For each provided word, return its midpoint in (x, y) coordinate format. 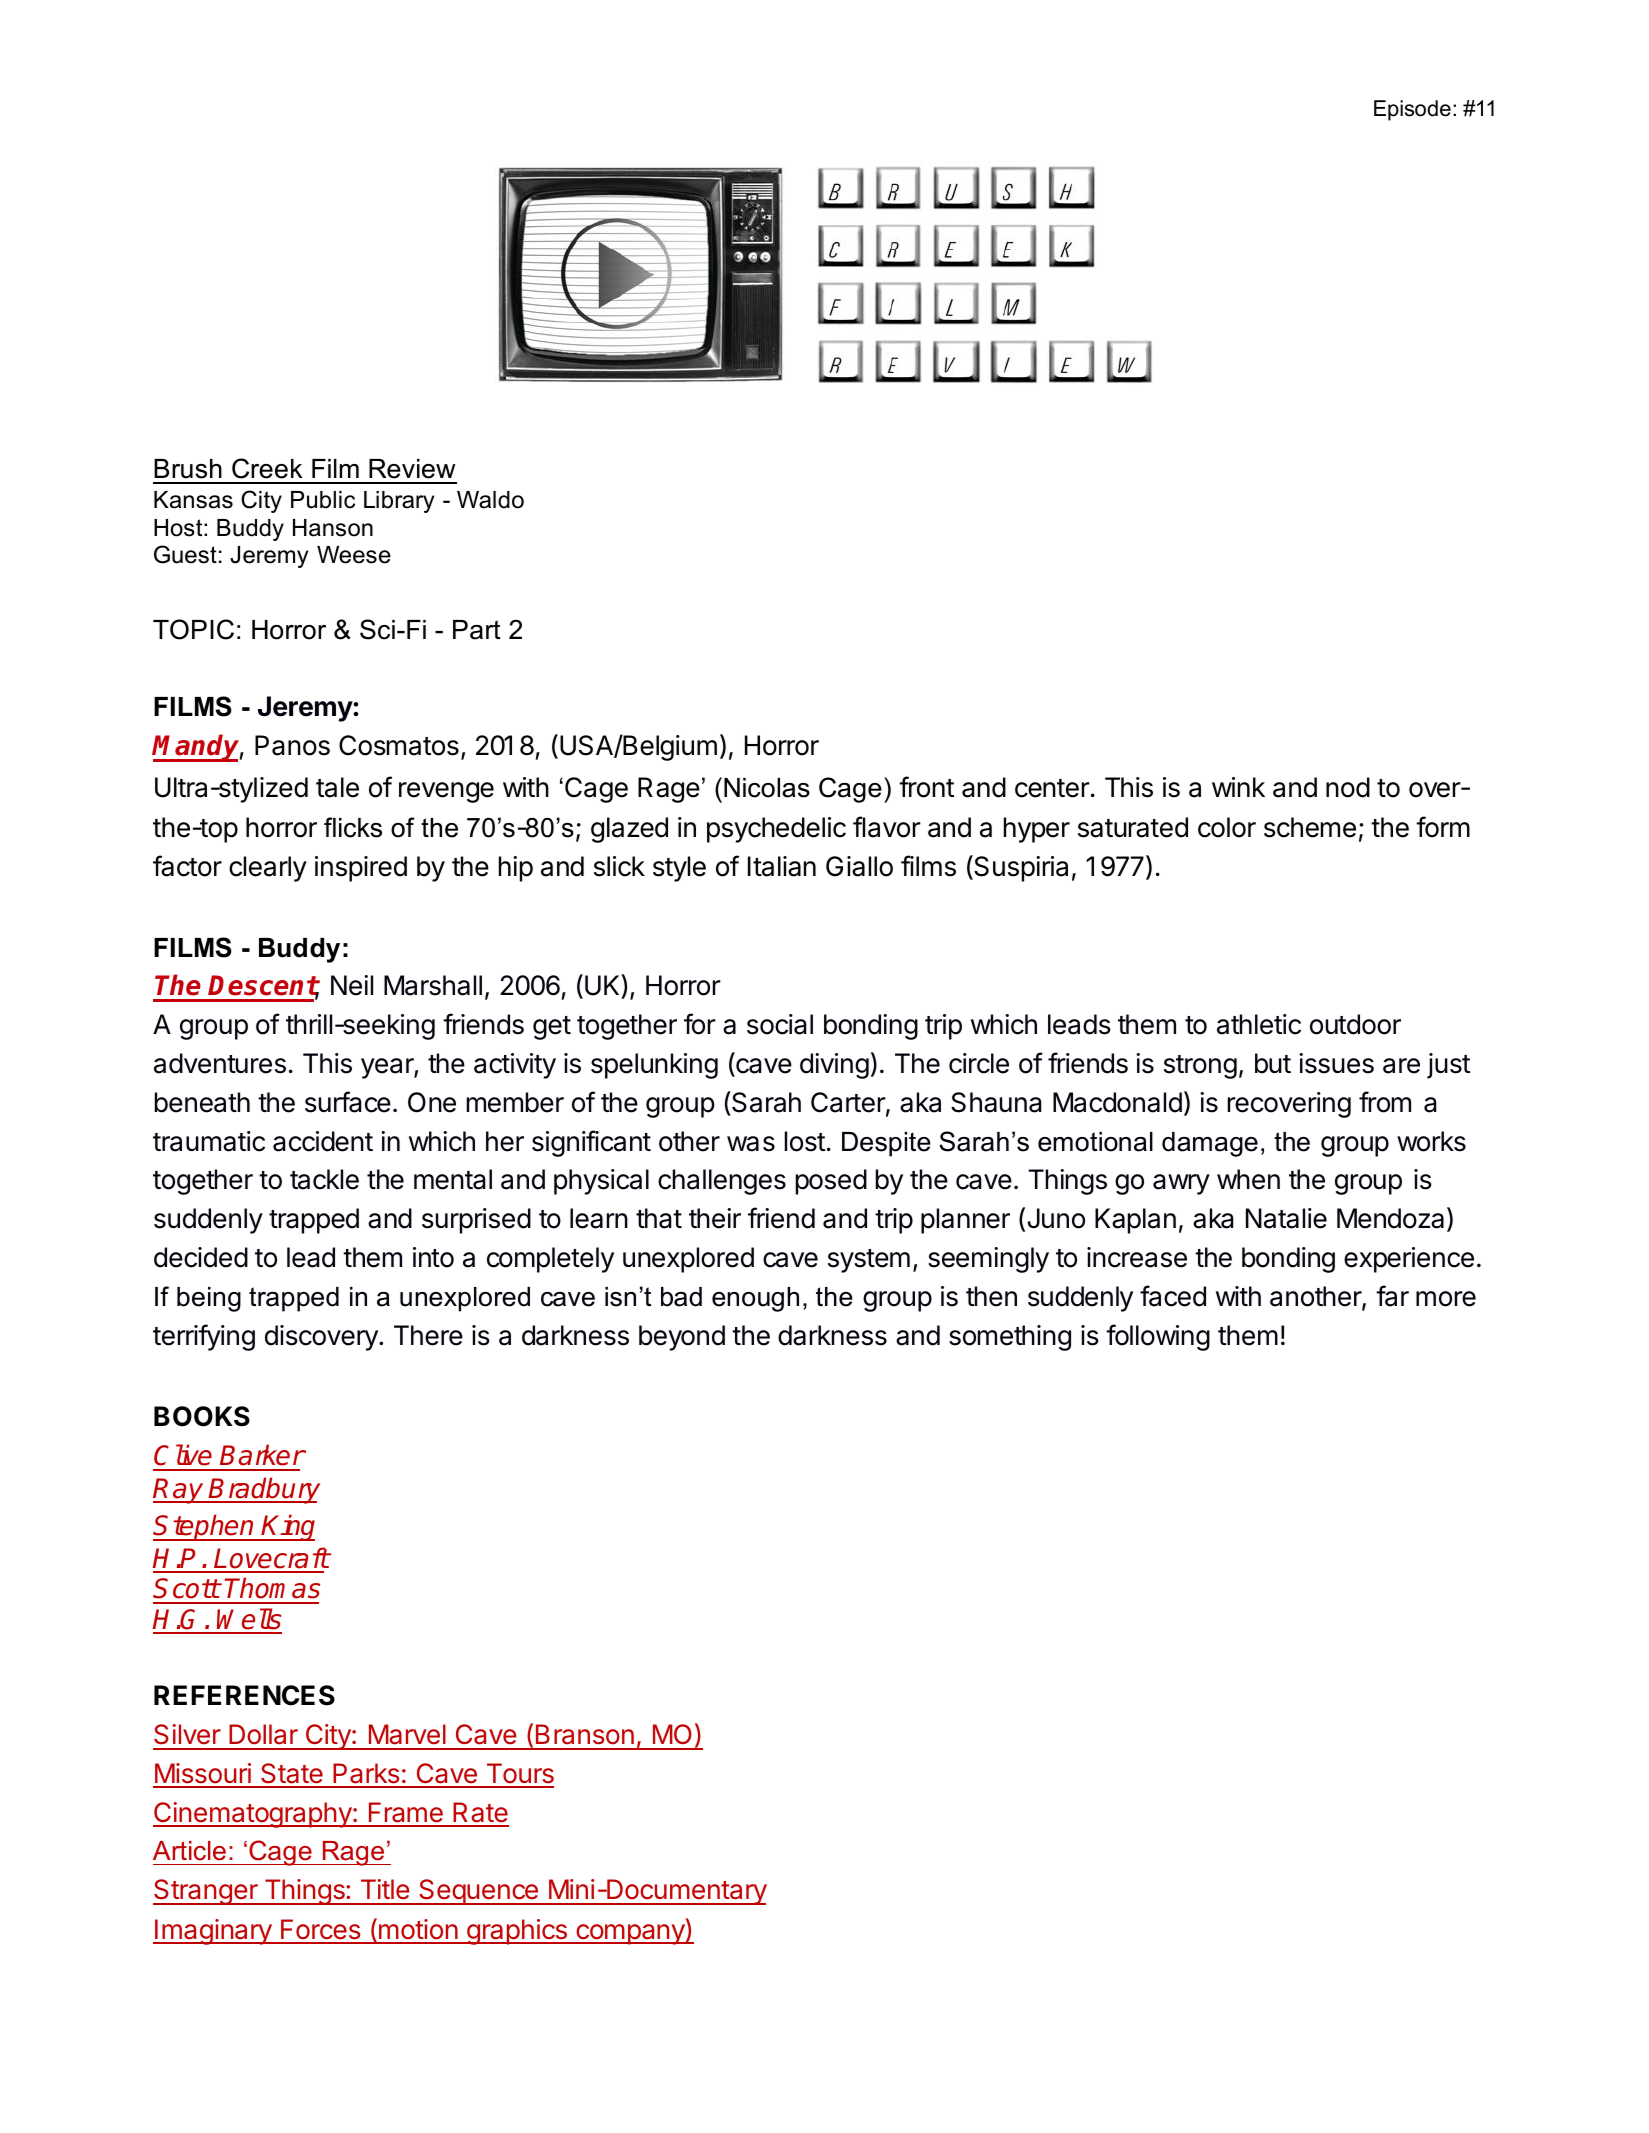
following (1158, 1337)
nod (1348, 787)
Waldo (490, 500)
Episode (1412, 110)
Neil (352, 985)
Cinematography (253, 1815)
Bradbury (264, 1490)
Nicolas (767, 788)
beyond (682, 1338)
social (780, 1024)
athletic (1259, 1024)
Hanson (333, 528)
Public (323, 500)
